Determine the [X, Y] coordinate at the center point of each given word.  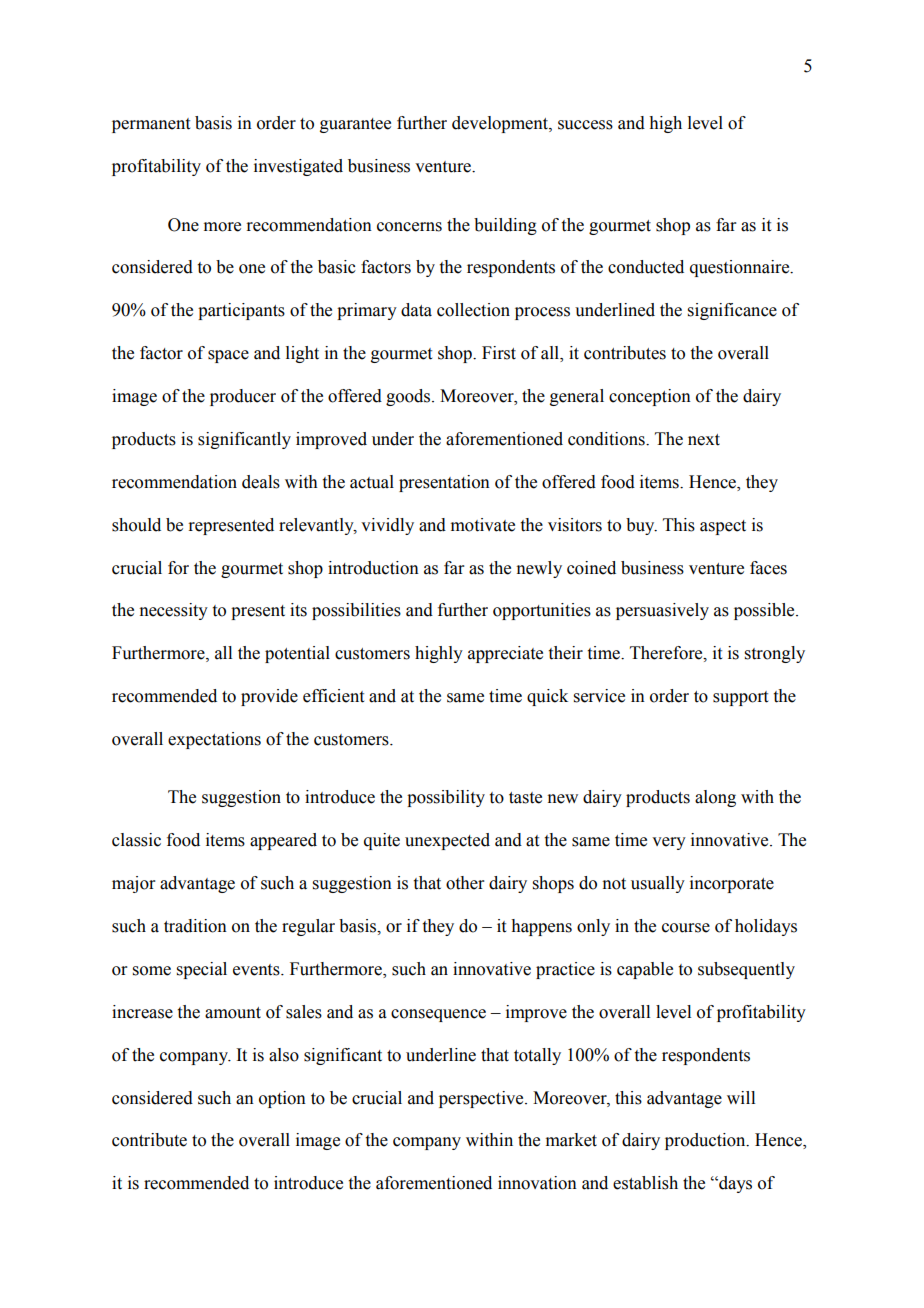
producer [243, 397]
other [465, 883]
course [686, 928]
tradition [195, 926]
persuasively [662, 611]
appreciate [505, 654]
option [282, 1099]
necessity [173, 611]
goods [409, 397]
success [585, 125]
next [704, 440]
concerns [409, 227]
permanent [151, 125]
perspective [482, 1099]
